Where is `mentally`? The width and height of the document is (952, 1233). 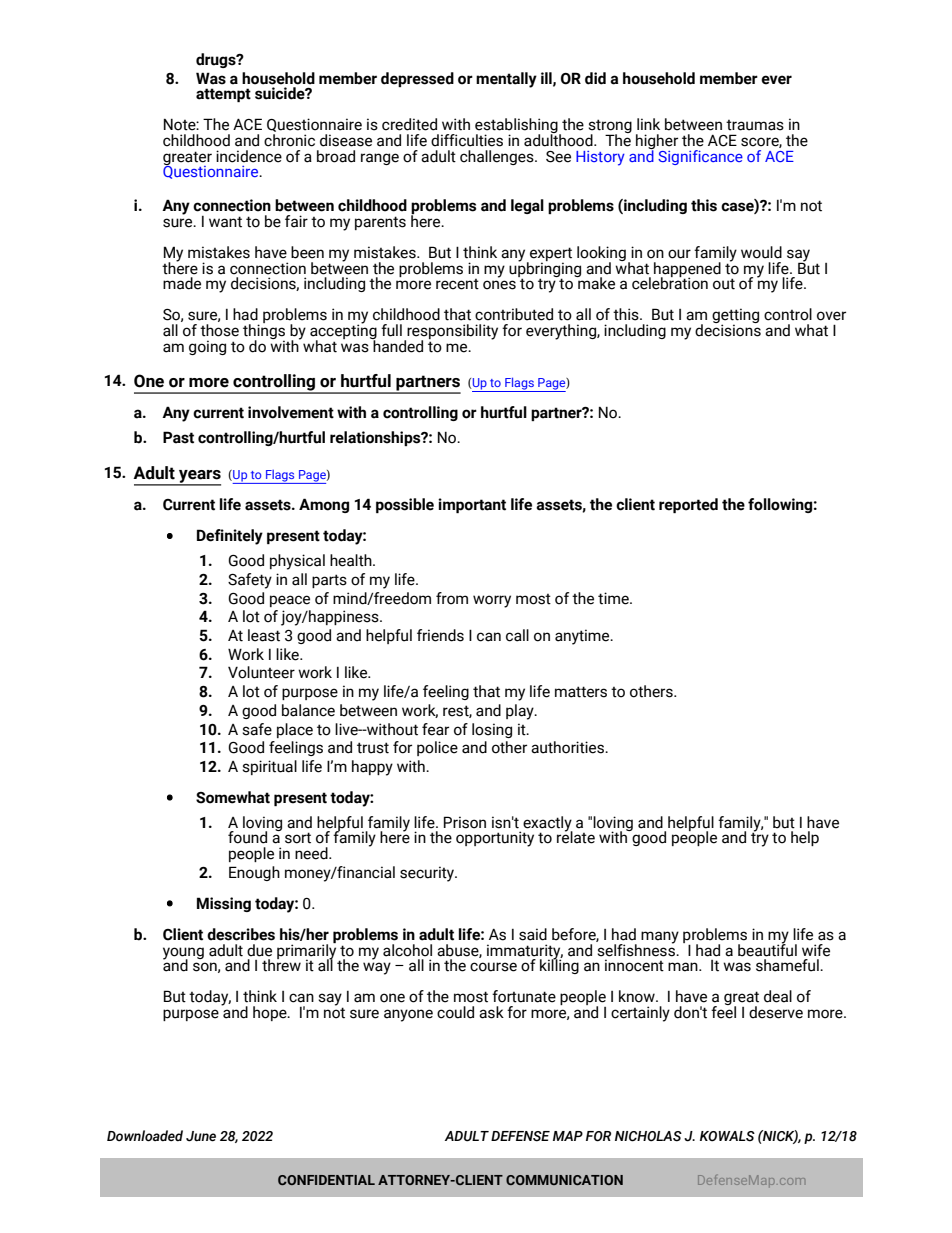
mentally is located at coordinates (506, 80).
